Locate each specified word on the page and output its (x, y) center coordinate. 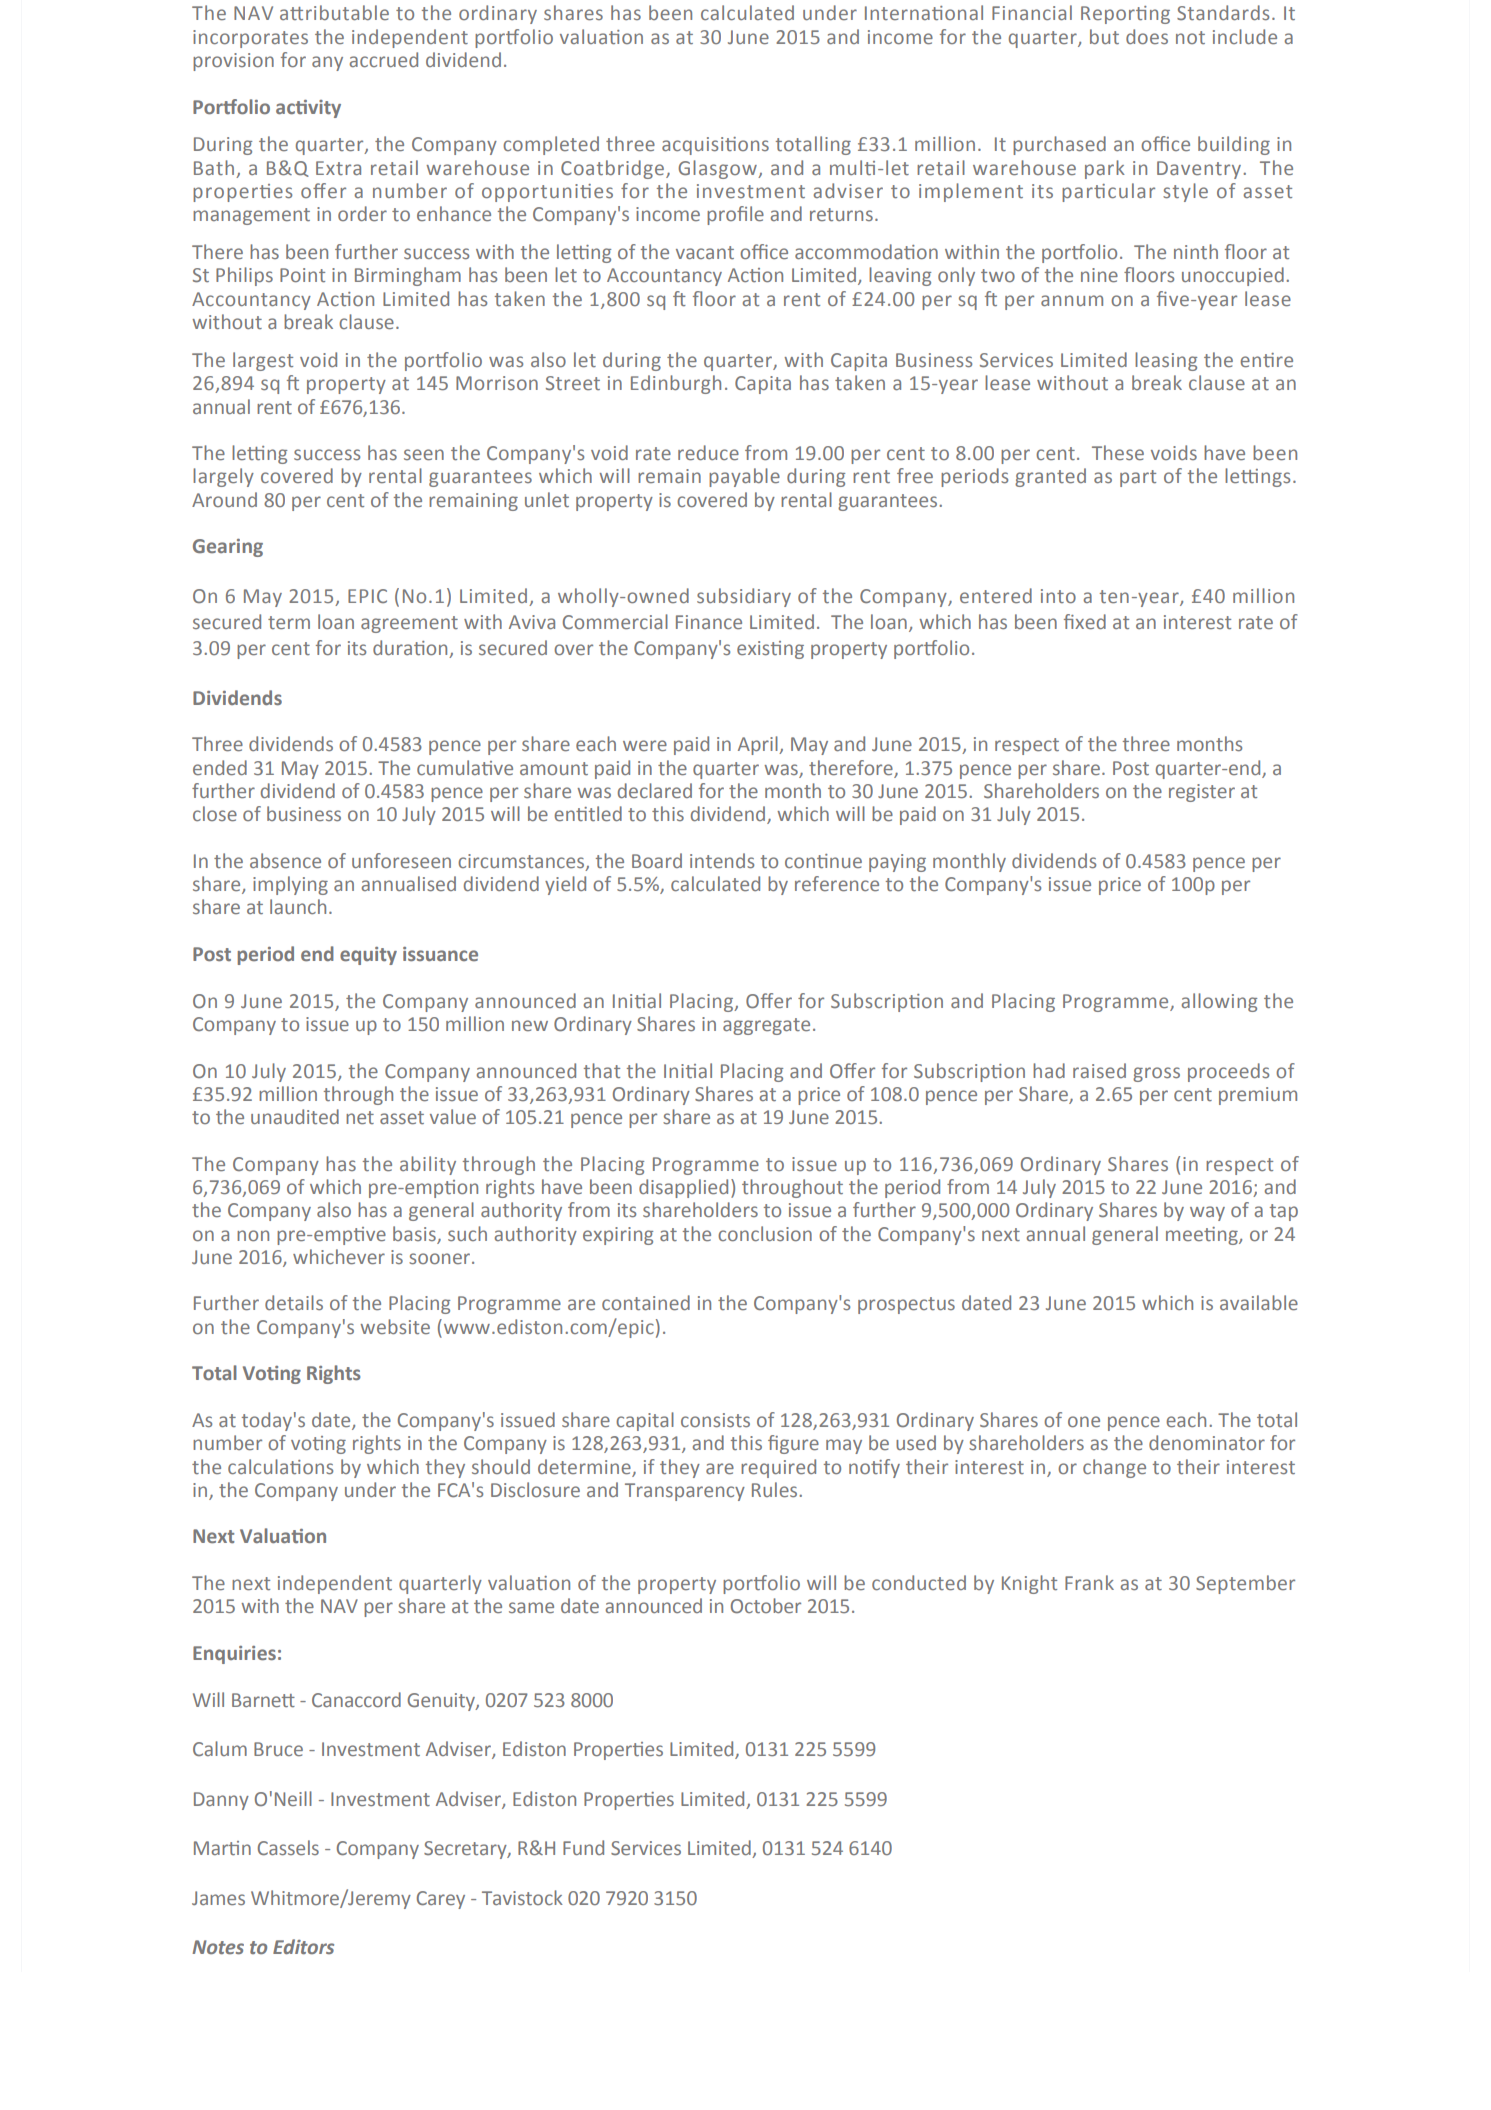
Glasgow (718, 169)
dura (392, 647)
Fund (583, 1847)
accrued (384, 59)
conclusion (765, 1233)
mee (1185, 1235)
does (1147, 36)
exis (754, 648)
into (1058, 596)
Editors (303, 1946)
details (294, 1302)
